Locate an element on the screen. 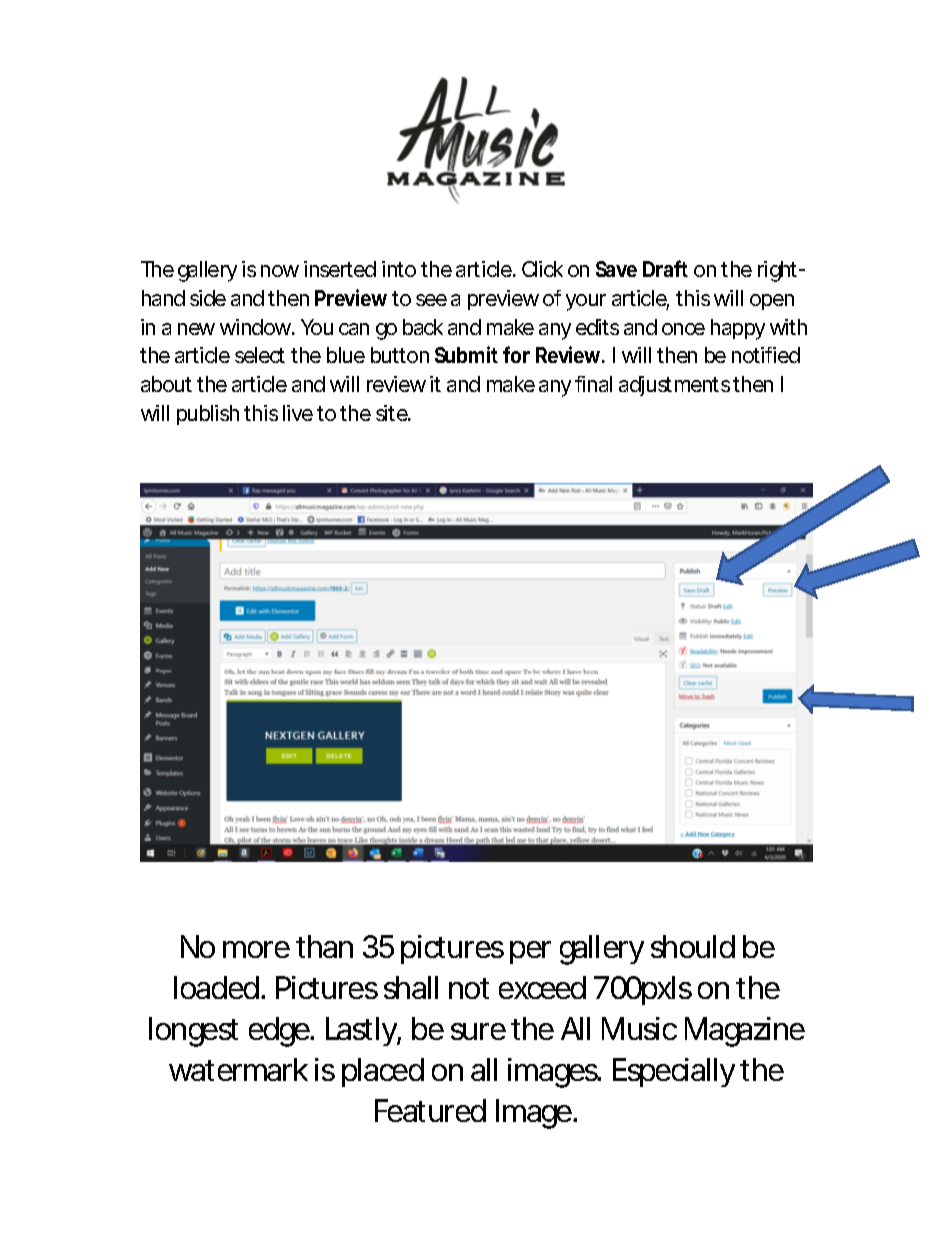 This screenshot has height=1233, width=952. adjustments is located at coordinates (674, 386).
